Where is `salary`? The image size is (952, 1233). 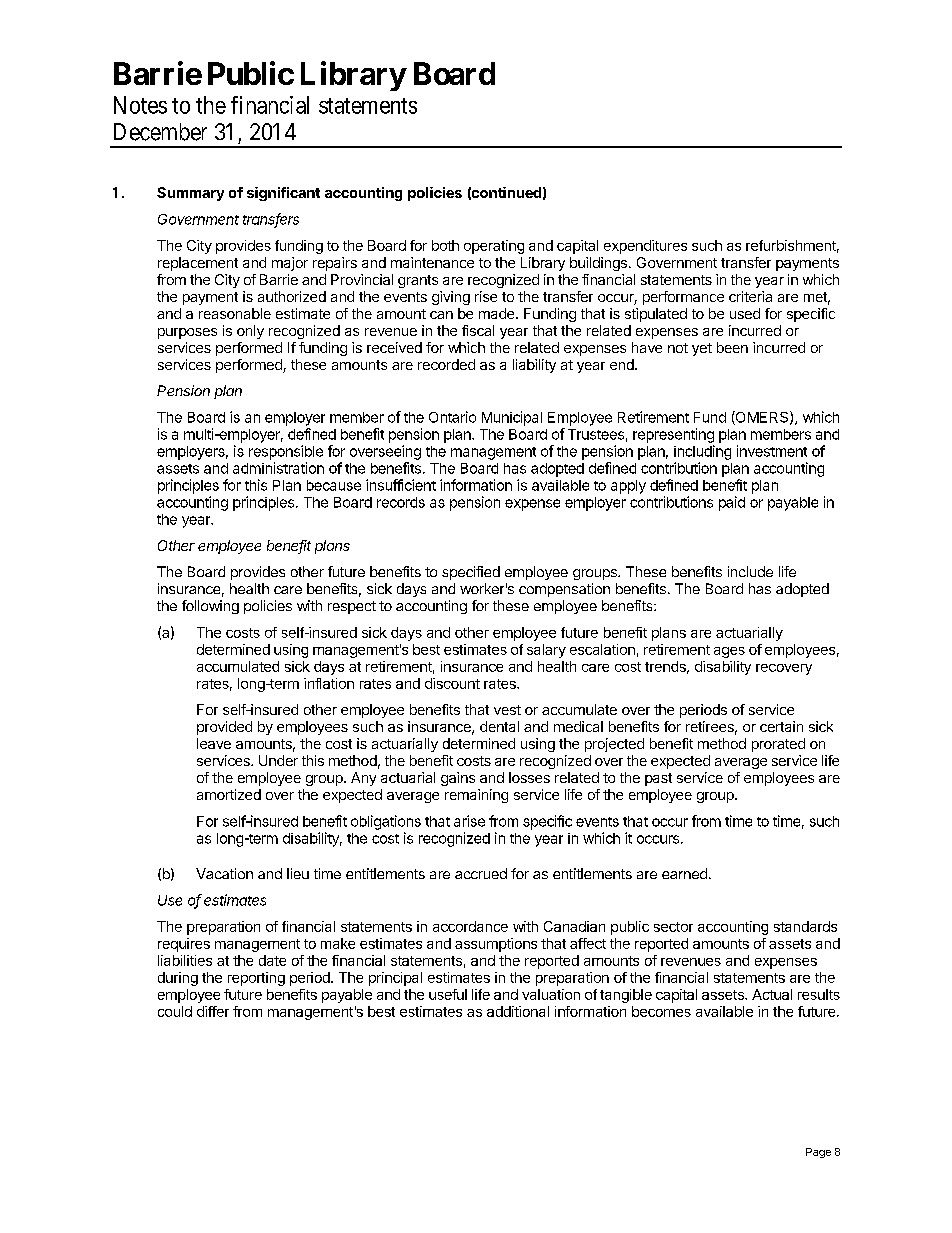 salary is located at coordinates (546, 651).
